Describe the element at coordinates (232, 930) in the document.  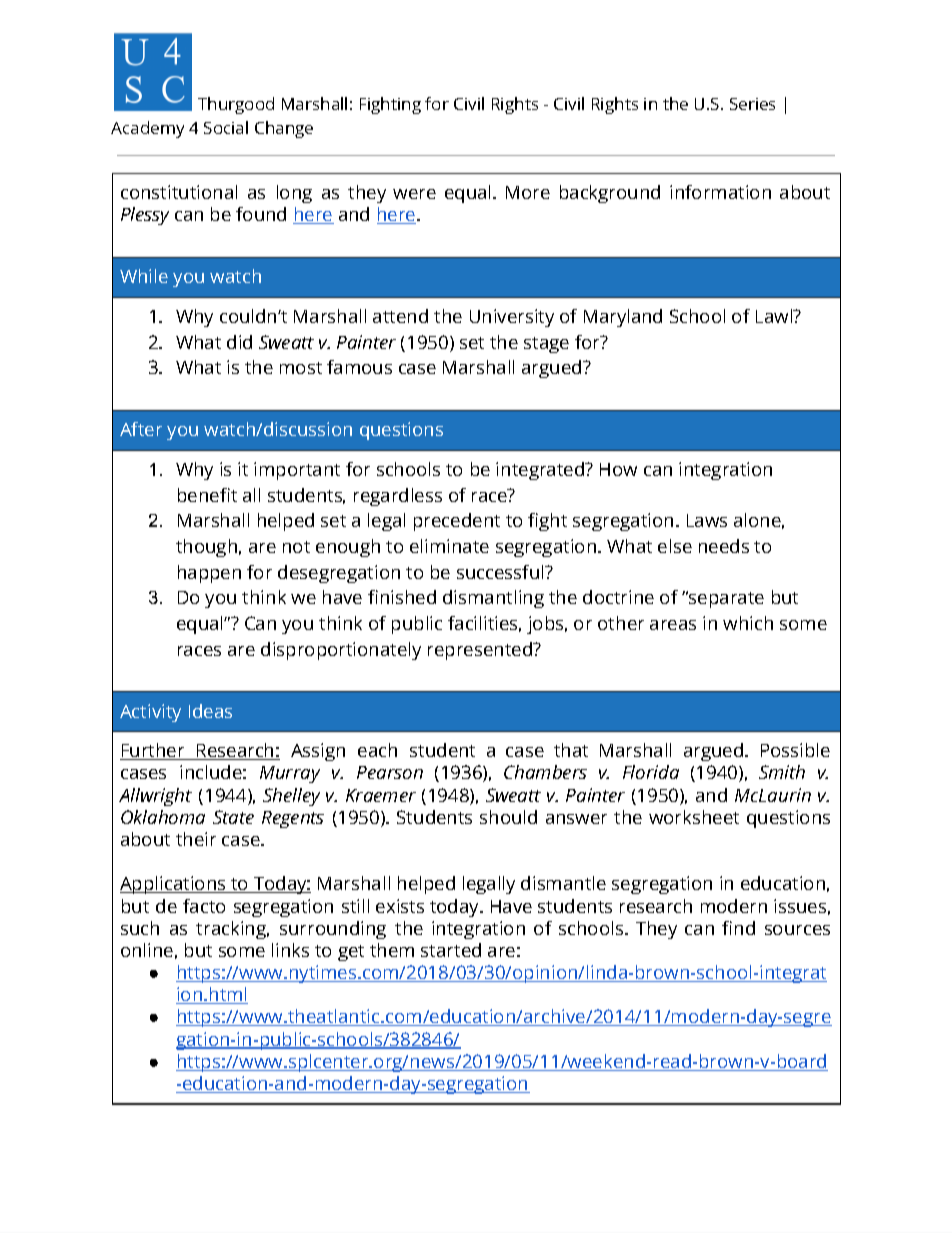
I see `tracking` at that location.
